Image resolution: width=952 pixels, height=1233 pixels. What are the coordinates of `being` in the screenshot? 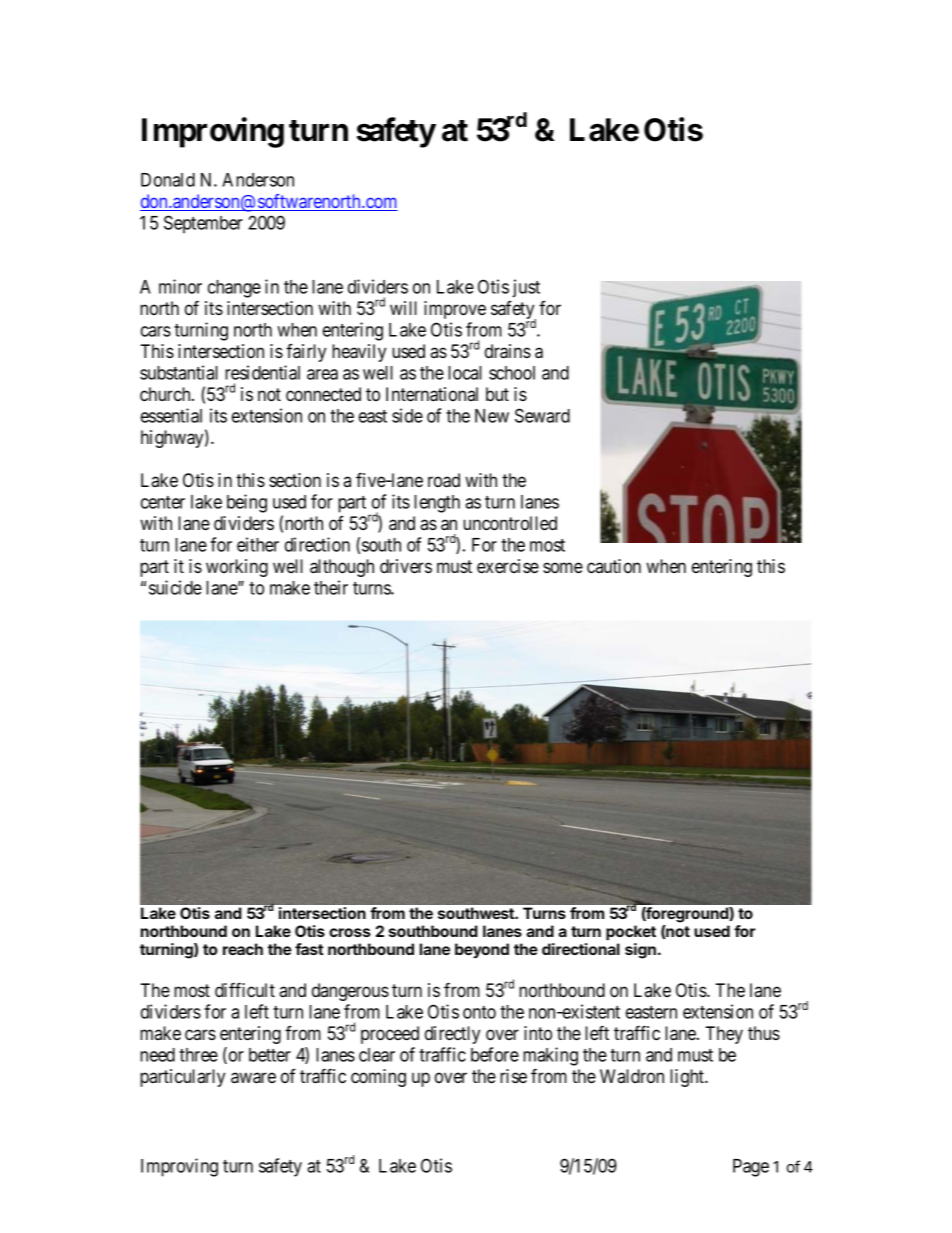 It's located at (247, 503).
